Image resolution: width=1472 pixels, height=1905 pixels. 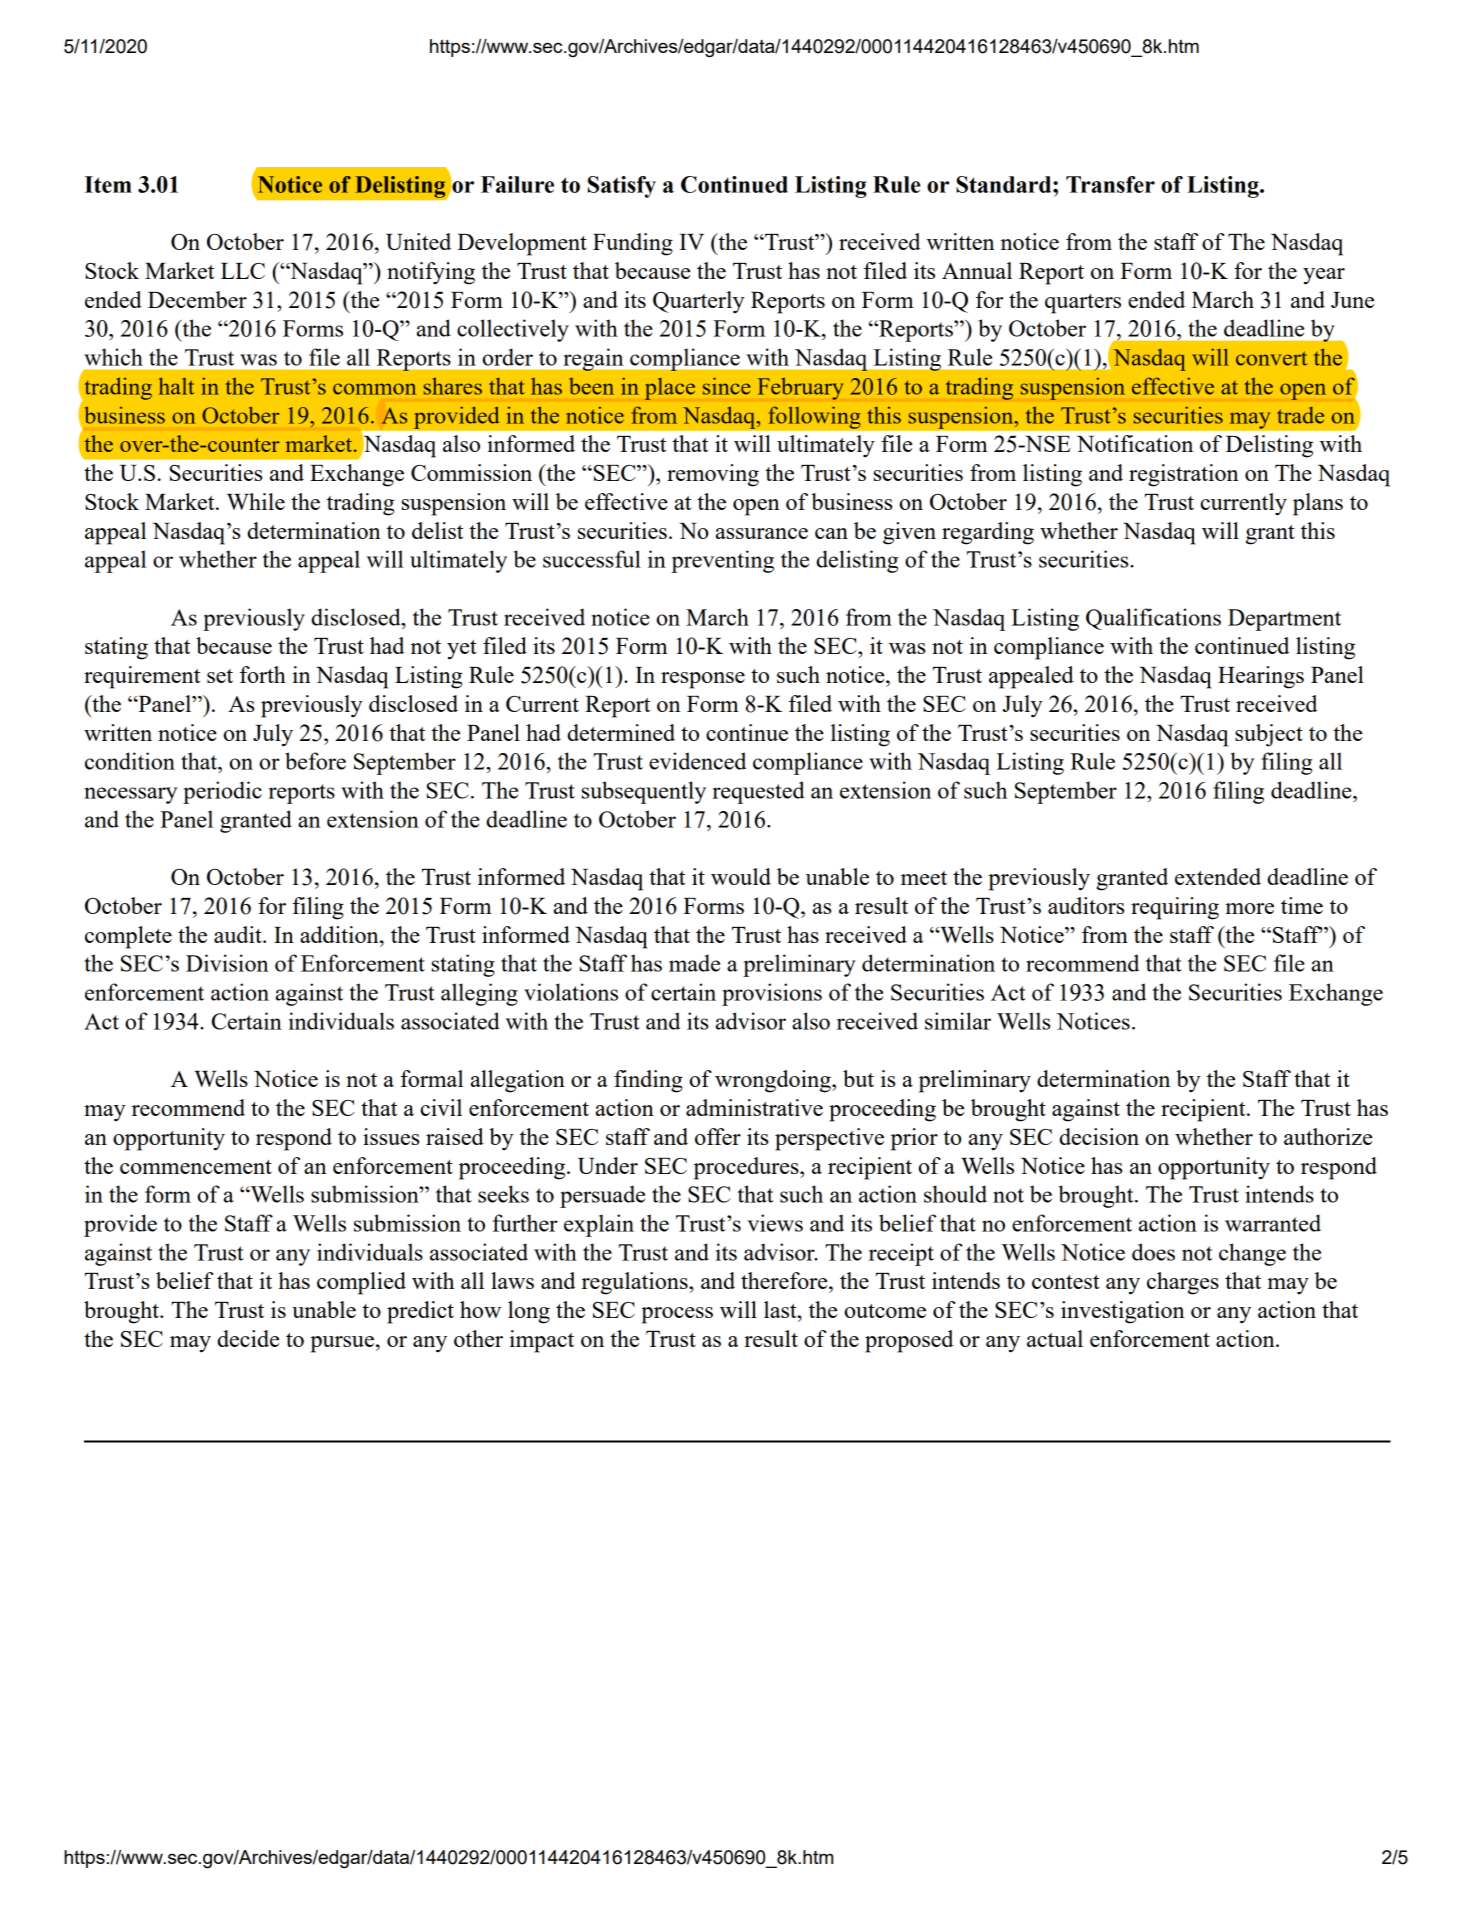 What do you see at coordinates (697, 761) in the document?
I see `evidenced` at bounding box center [697, 761].
